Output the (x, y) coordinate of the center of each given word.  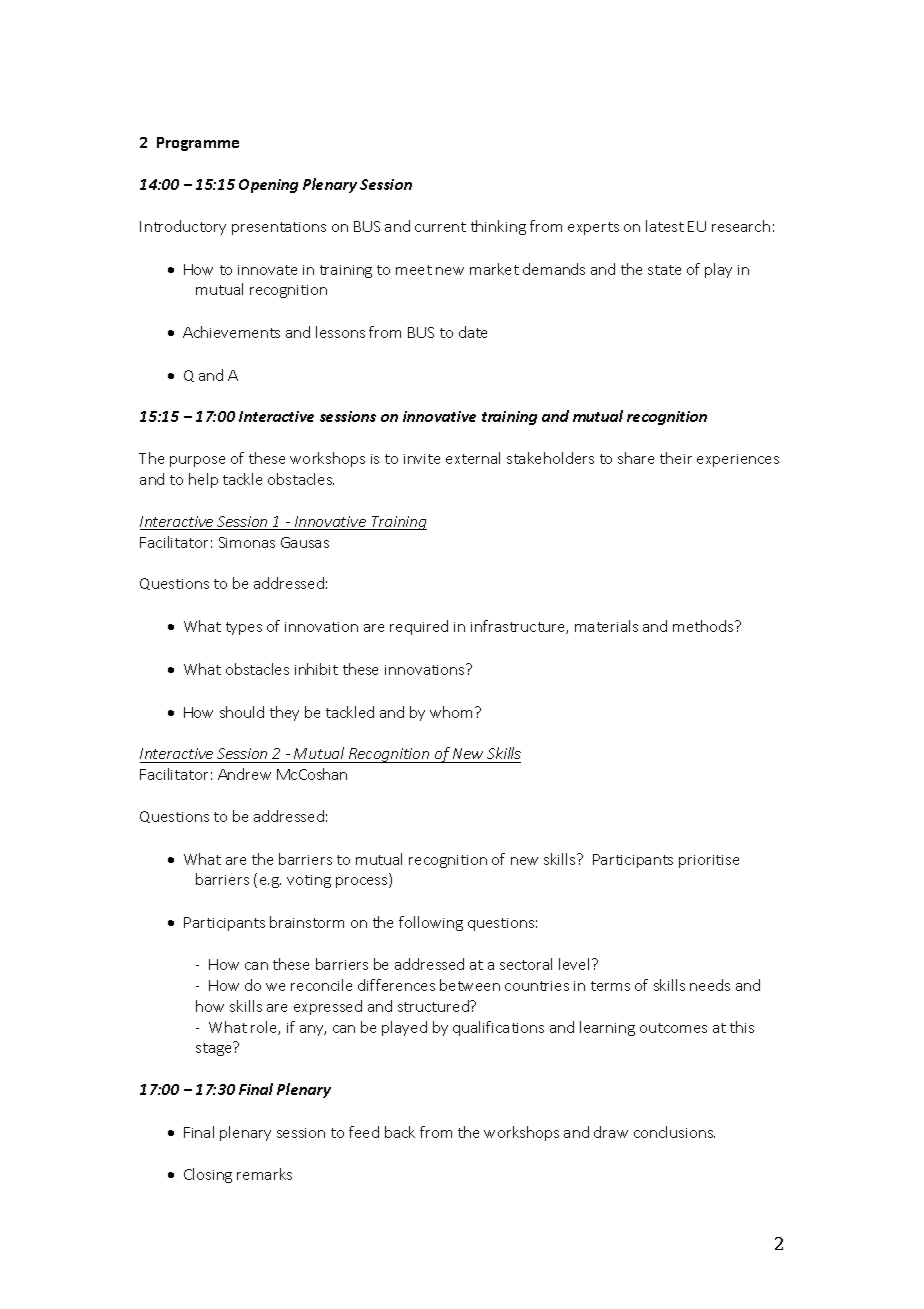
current (440, 227)
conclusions (674, 1132)
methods (704, 626)
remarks (264, 1174)
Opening (268, 186)
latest (665, 226)
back (400, 1132)
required (419, 627)
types (244, 628)
